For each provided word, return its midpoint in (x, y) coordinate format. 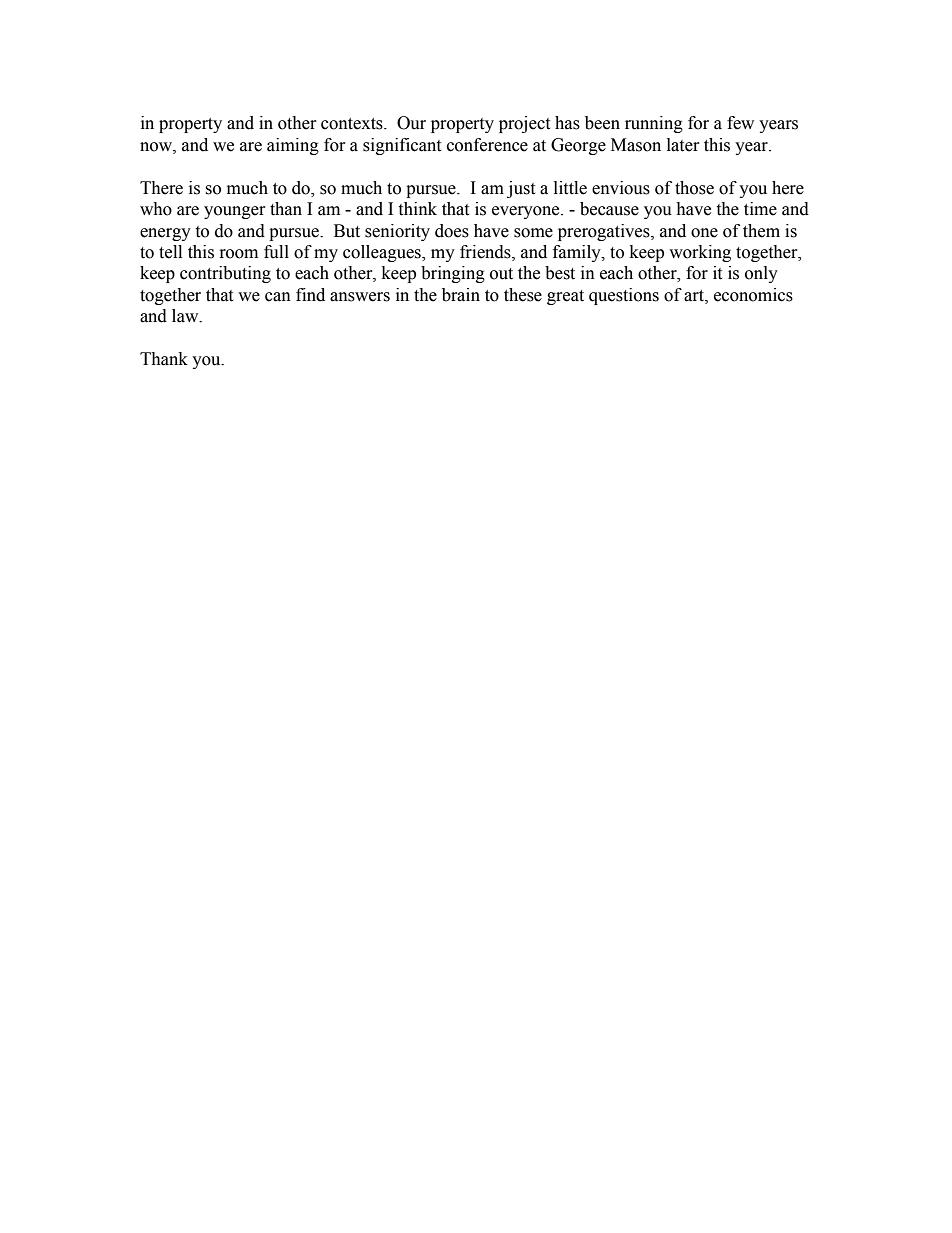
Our (411, 123)
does (452, 231)
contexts (353, 124)
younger (235, 212)
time (760, 209)
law (186, 316)
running (654, 124)
